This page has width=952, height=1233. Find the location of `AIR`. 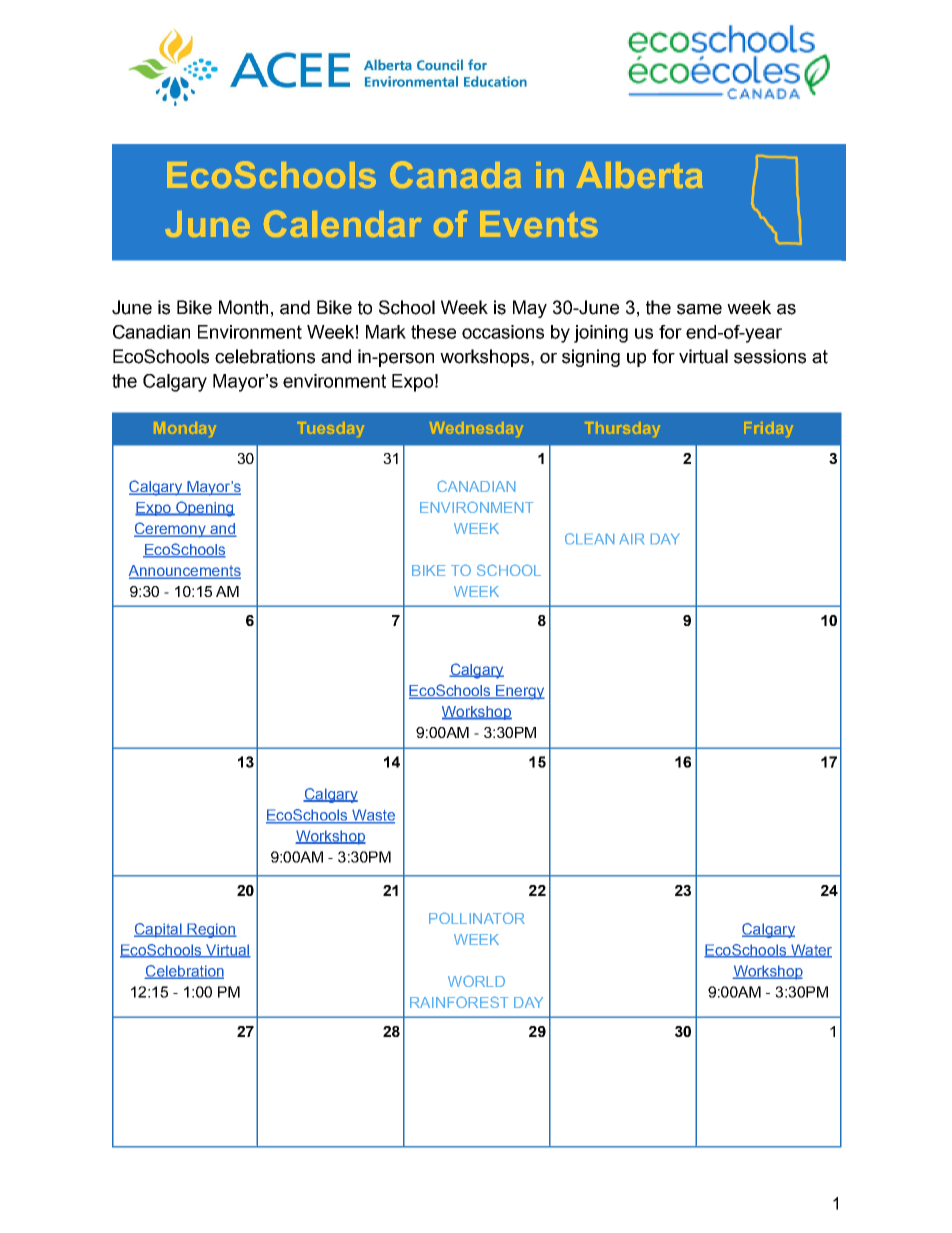

AIR is located at coordinates (632, 539).
